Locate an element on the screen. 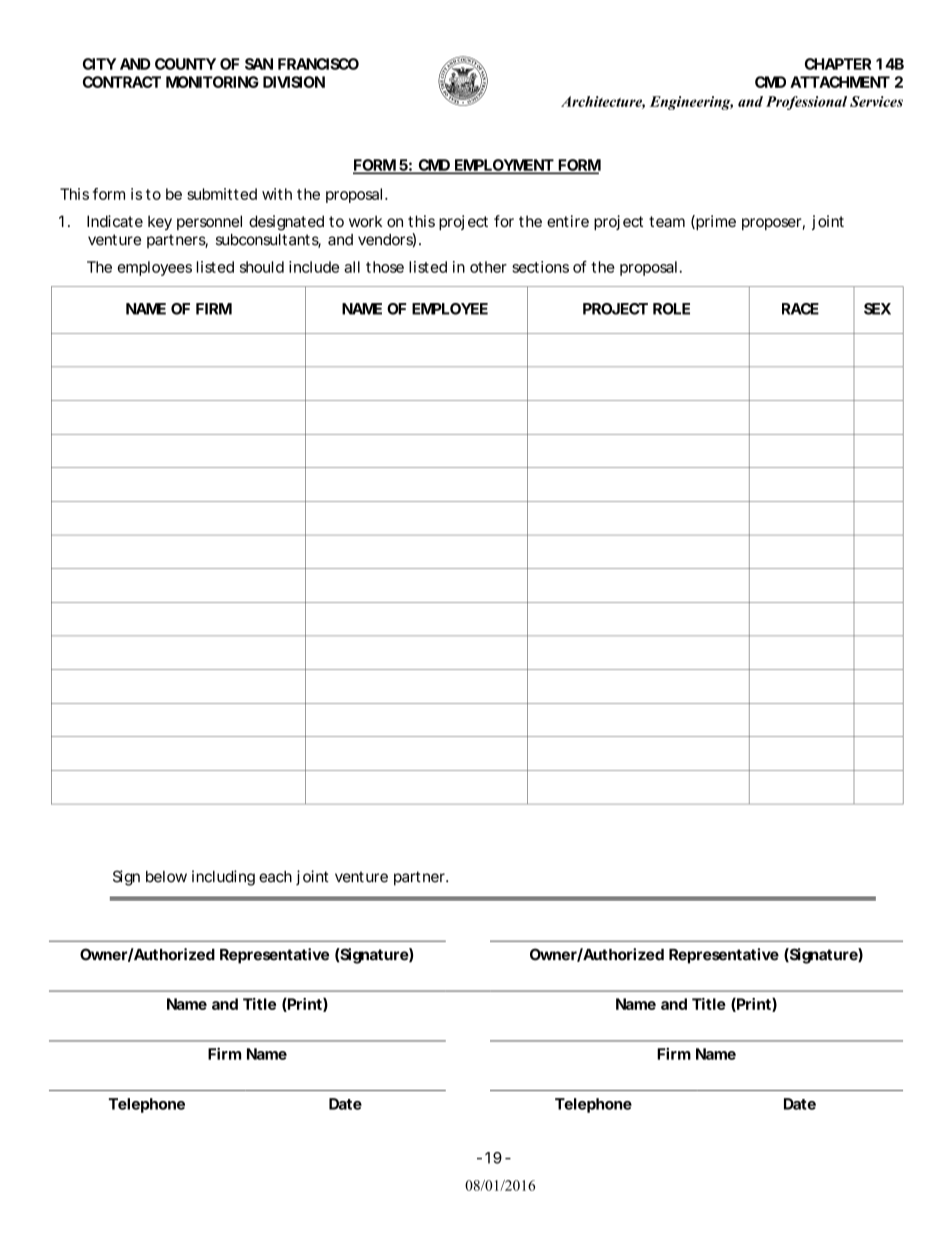 The image size is (952, 1233). should is located at coordinates (262, 267).
